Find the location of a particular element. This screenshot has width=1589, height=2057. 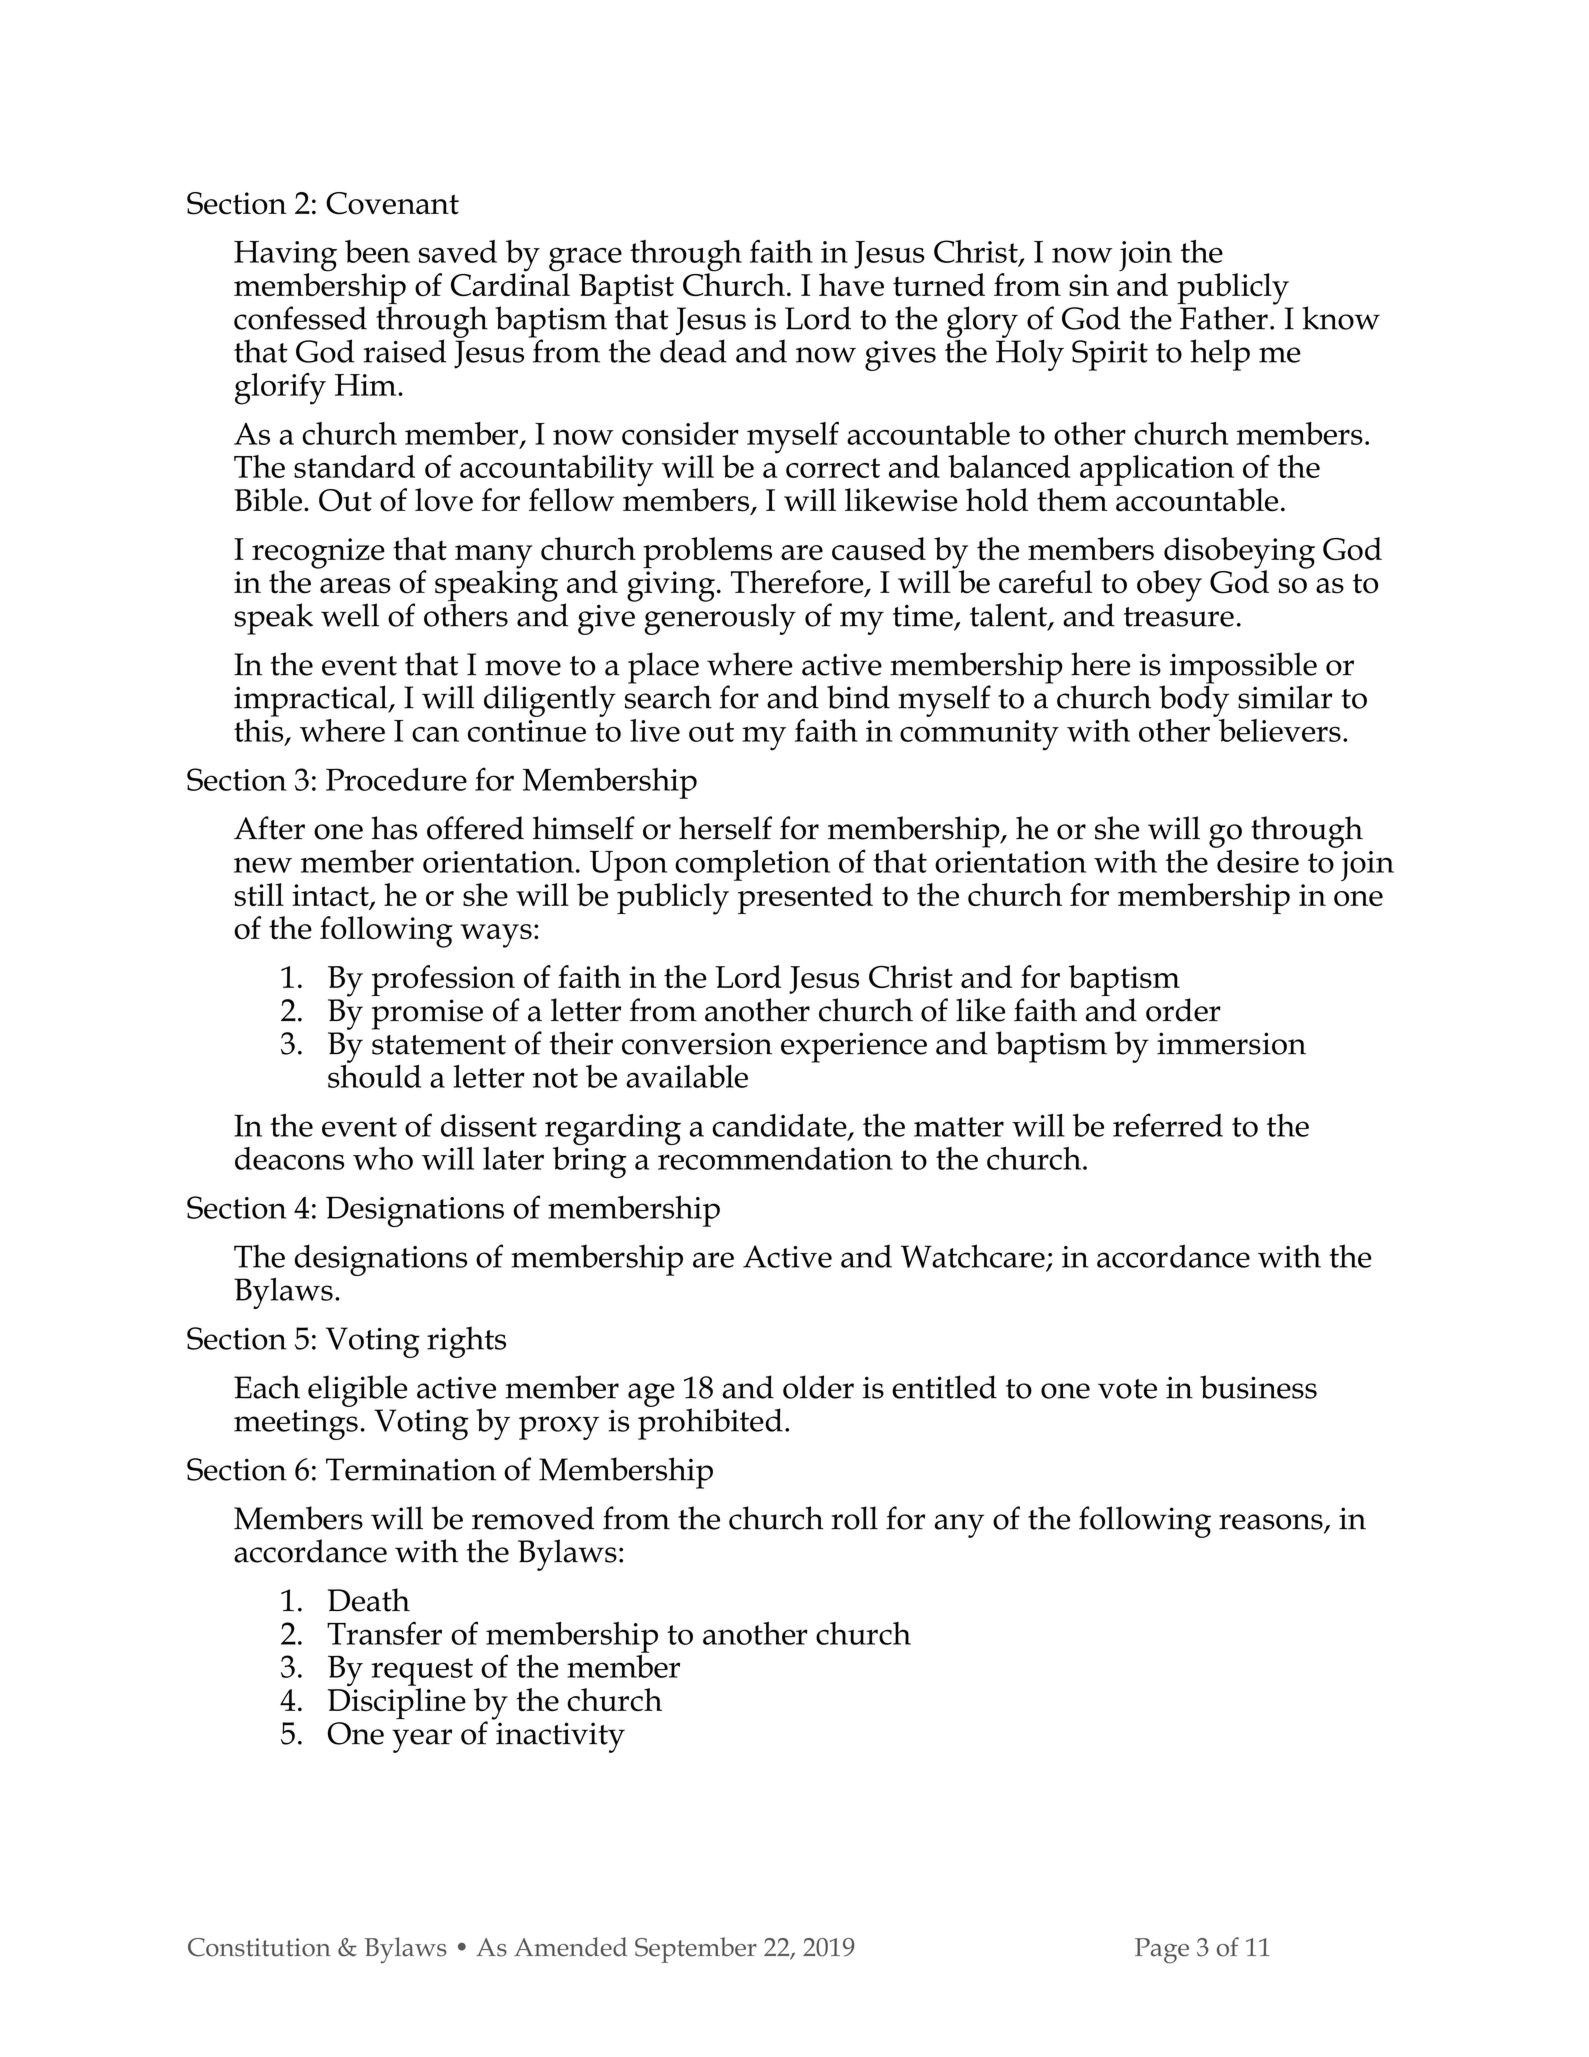

bind is located at coordinates (858, 697).
